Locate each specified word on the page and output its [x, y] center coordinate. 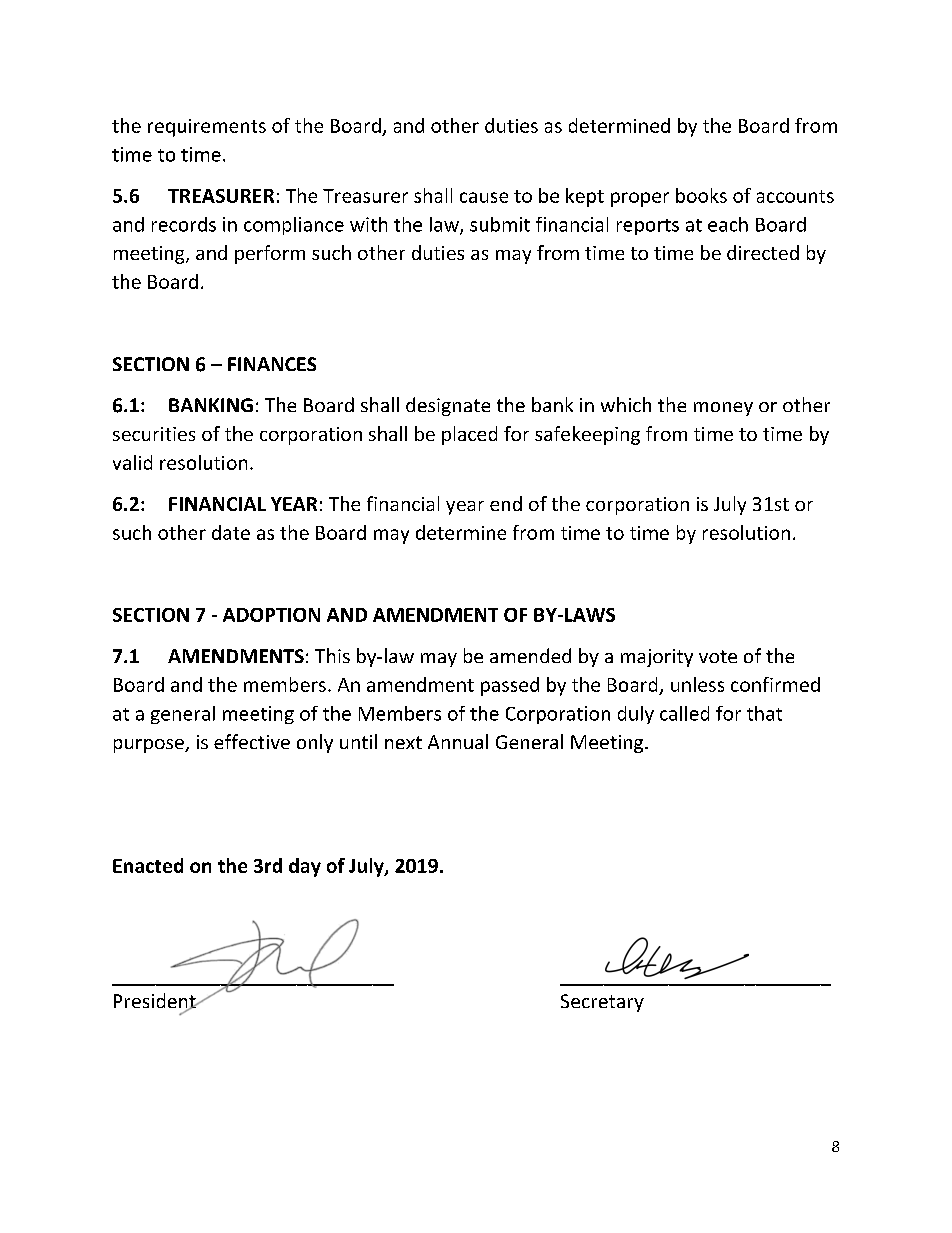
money [723, 409]
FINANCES [272, 364]
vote [718, 656]
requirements [207, 128]
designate [448, 406]
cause [484, 197]
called [684, 713]
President [156, 1002]
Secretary [602, 1003]
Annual [458, 741]
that [764, 713]
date [231, 532]
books [701, 195]
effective [252, 741]
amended [530, 655]
